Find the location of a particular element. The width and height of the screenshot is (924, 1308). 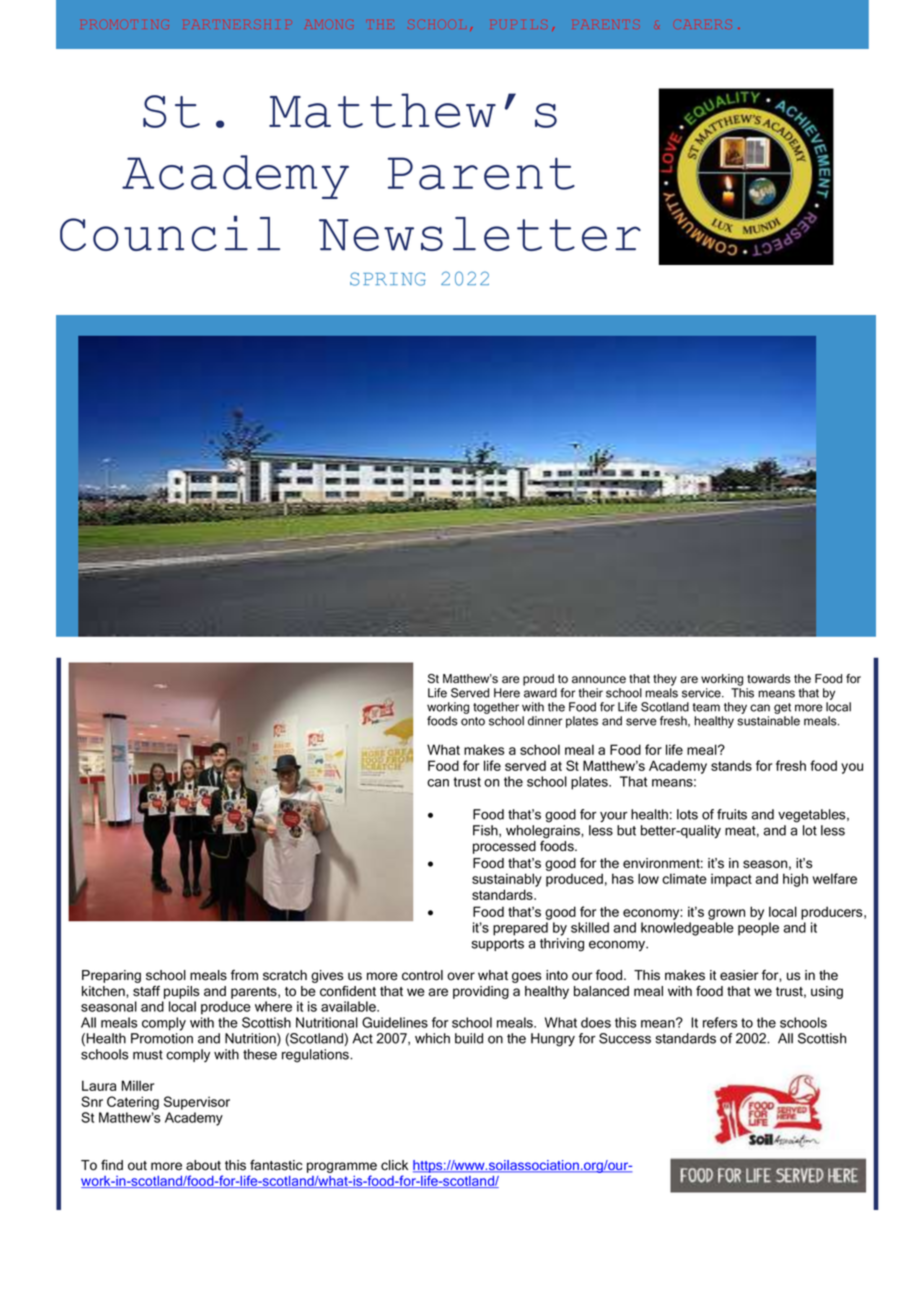

stands is located at coordinates (731, 765).
